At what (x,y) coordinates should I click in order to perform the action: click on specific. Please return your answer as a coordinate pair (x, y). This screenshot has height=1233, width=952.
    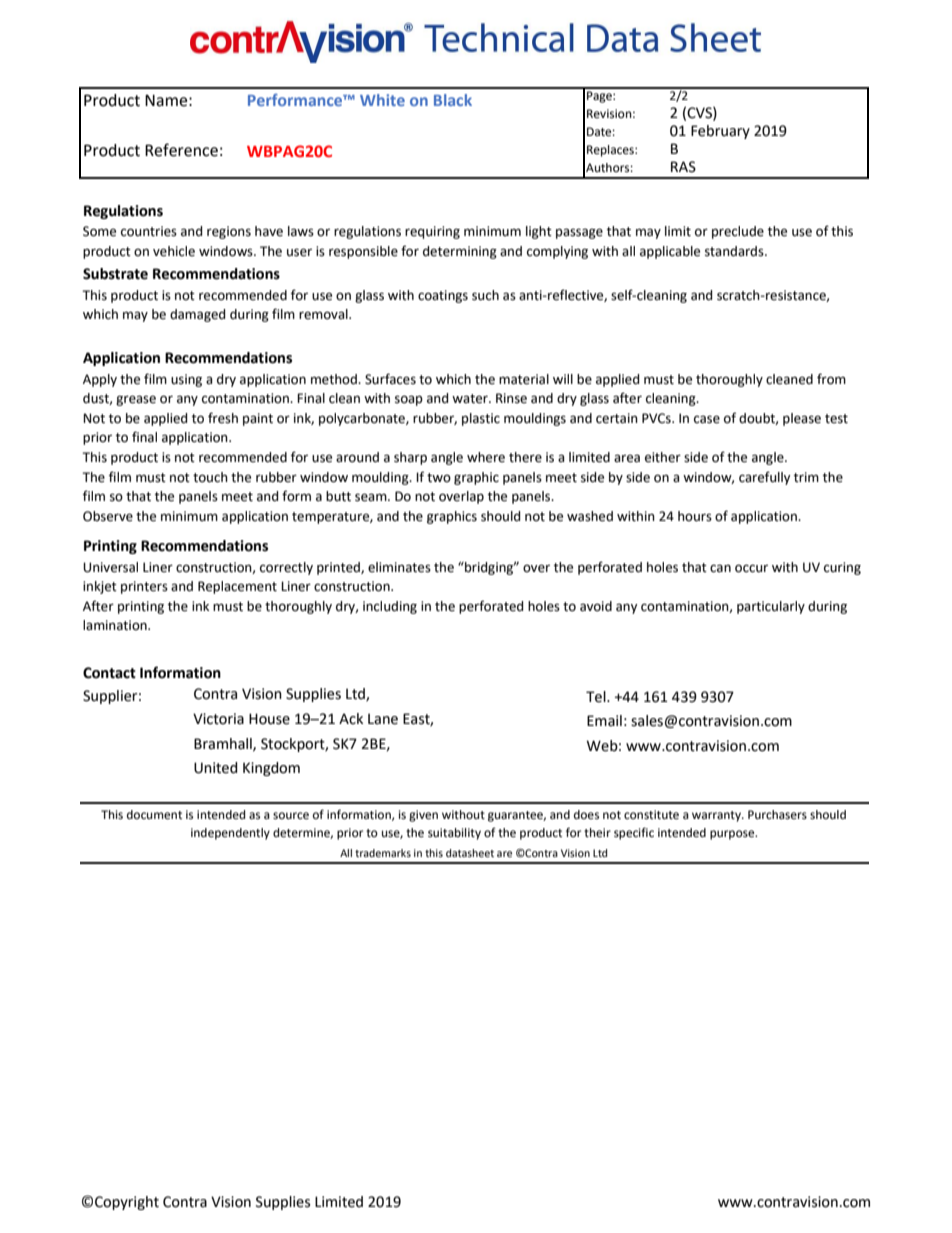
    Looking at the image, I should click on (634, 833).
